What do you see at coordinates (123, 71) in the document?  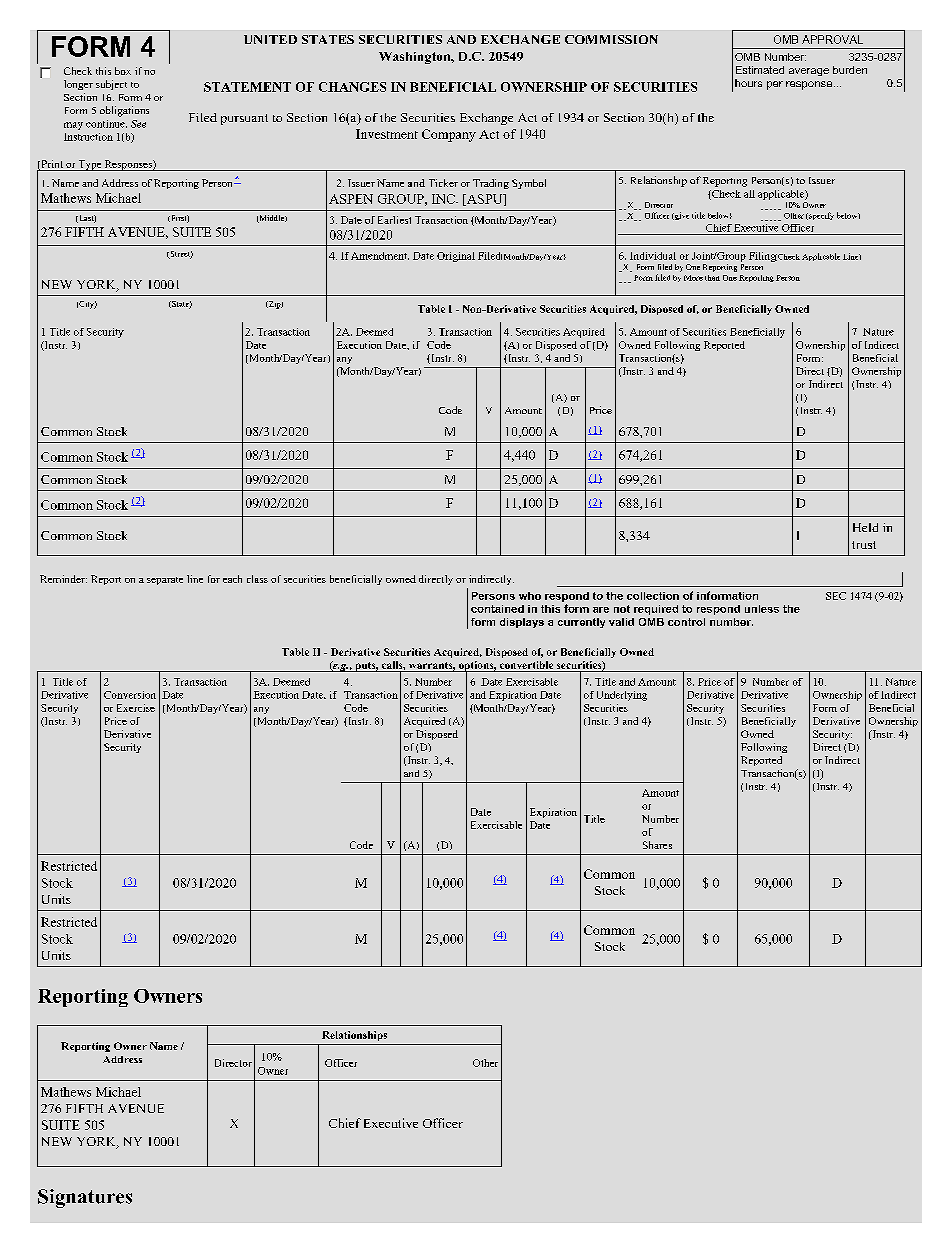 I see `box` at bounding box center [123, 71].
